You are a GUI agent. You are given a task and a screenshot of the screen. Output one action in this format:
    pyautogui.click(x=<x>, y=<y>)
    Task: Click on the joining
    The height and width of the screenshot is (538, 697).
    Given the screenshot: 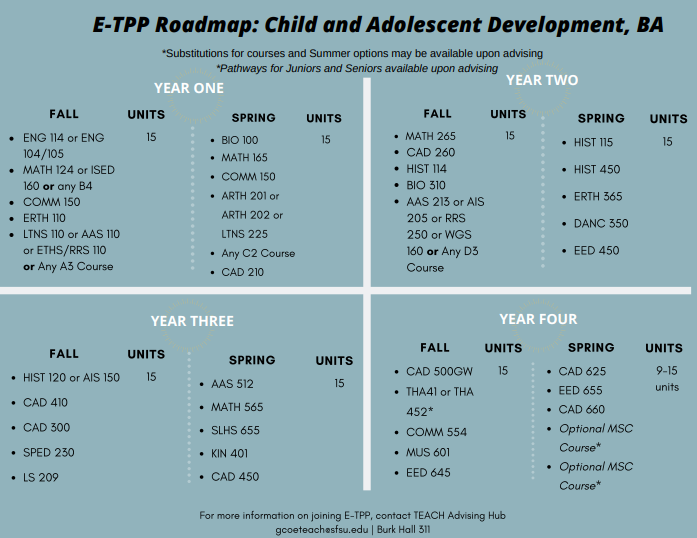 What is the action you would take?
    pyautogui.click(x=326, y=517)
